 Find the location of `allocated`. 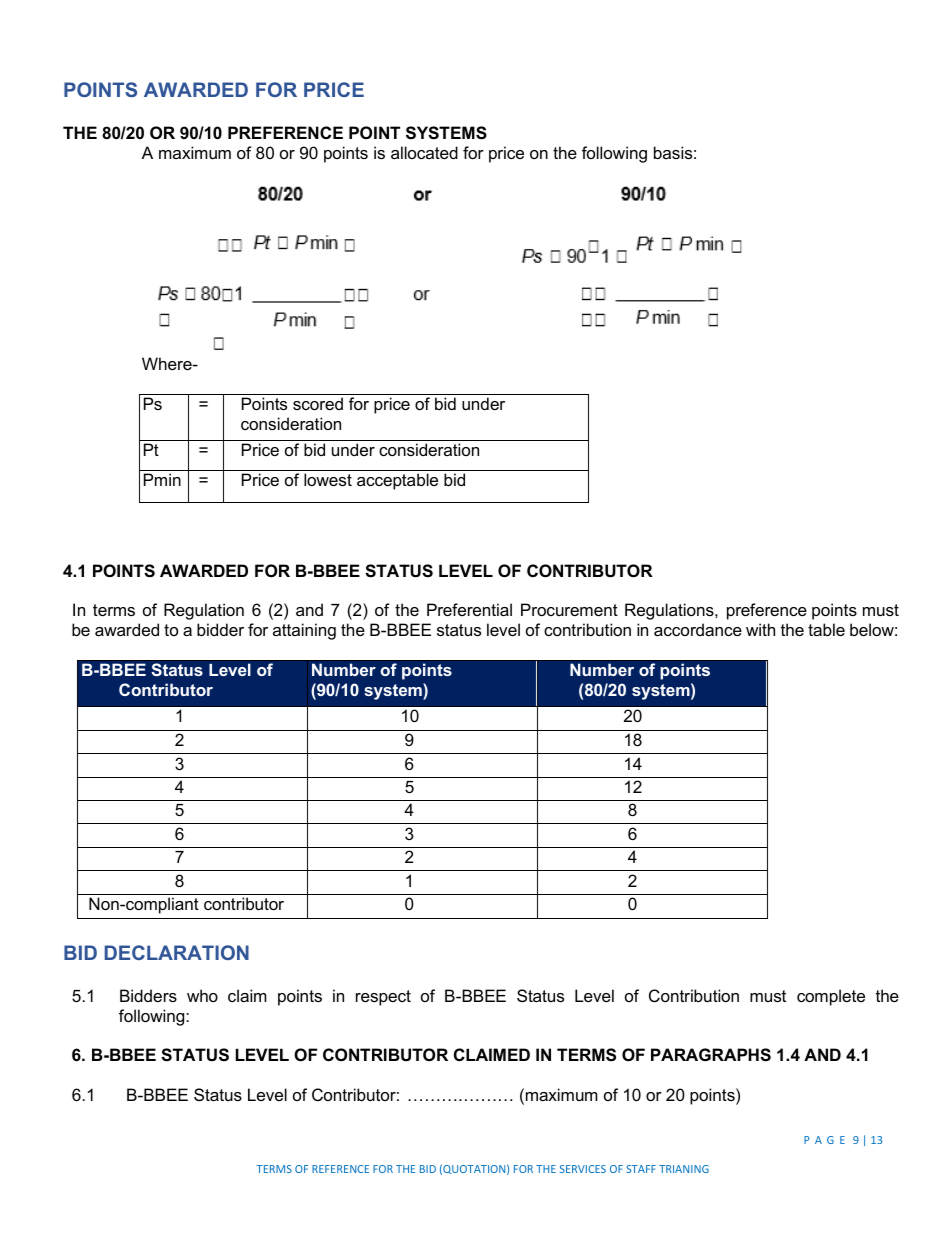

allocated is located at coordinates (424, 152).
